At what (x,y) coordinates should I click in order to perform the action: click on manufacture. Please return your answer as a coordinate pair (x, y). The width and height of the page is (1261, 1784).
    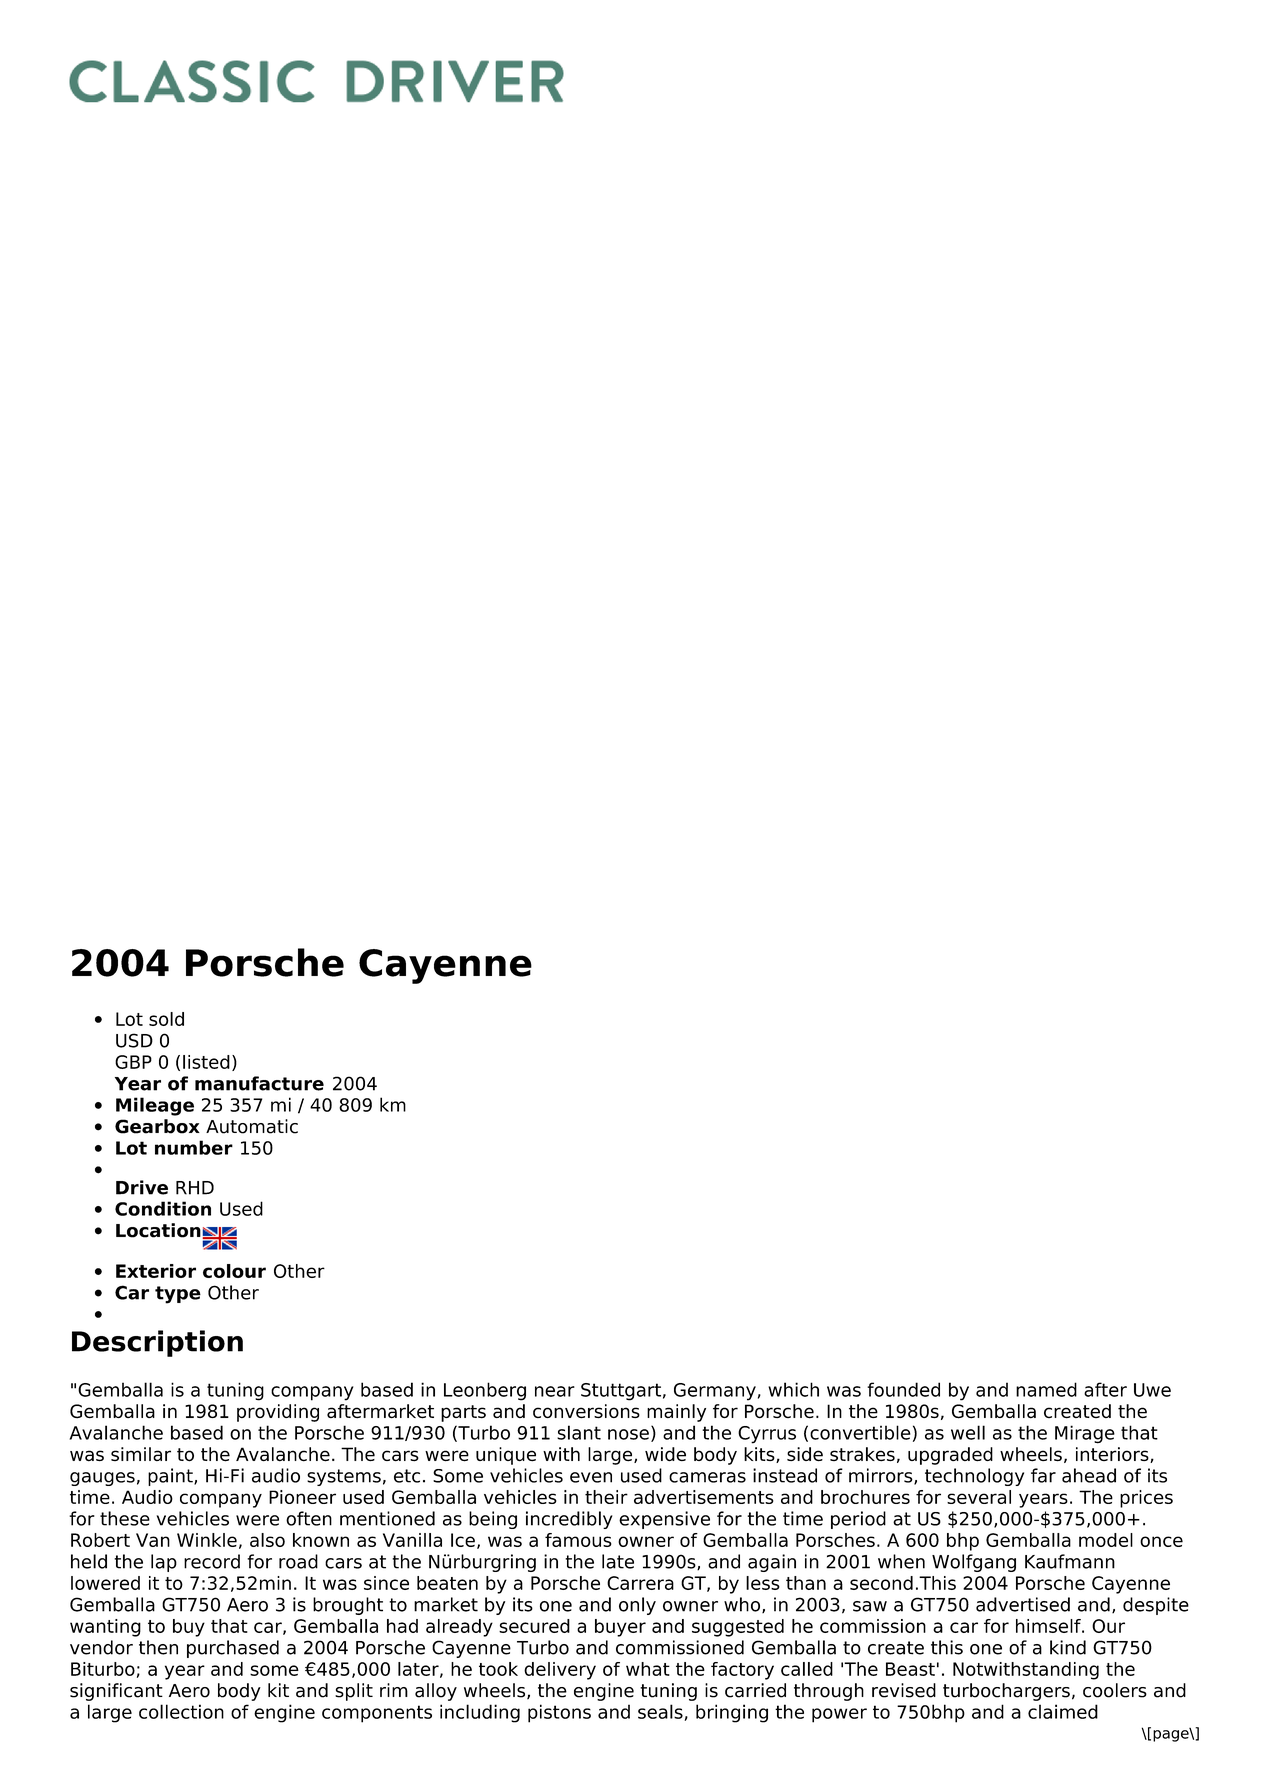
    Looking at the image, I should click on (259, 1083).
